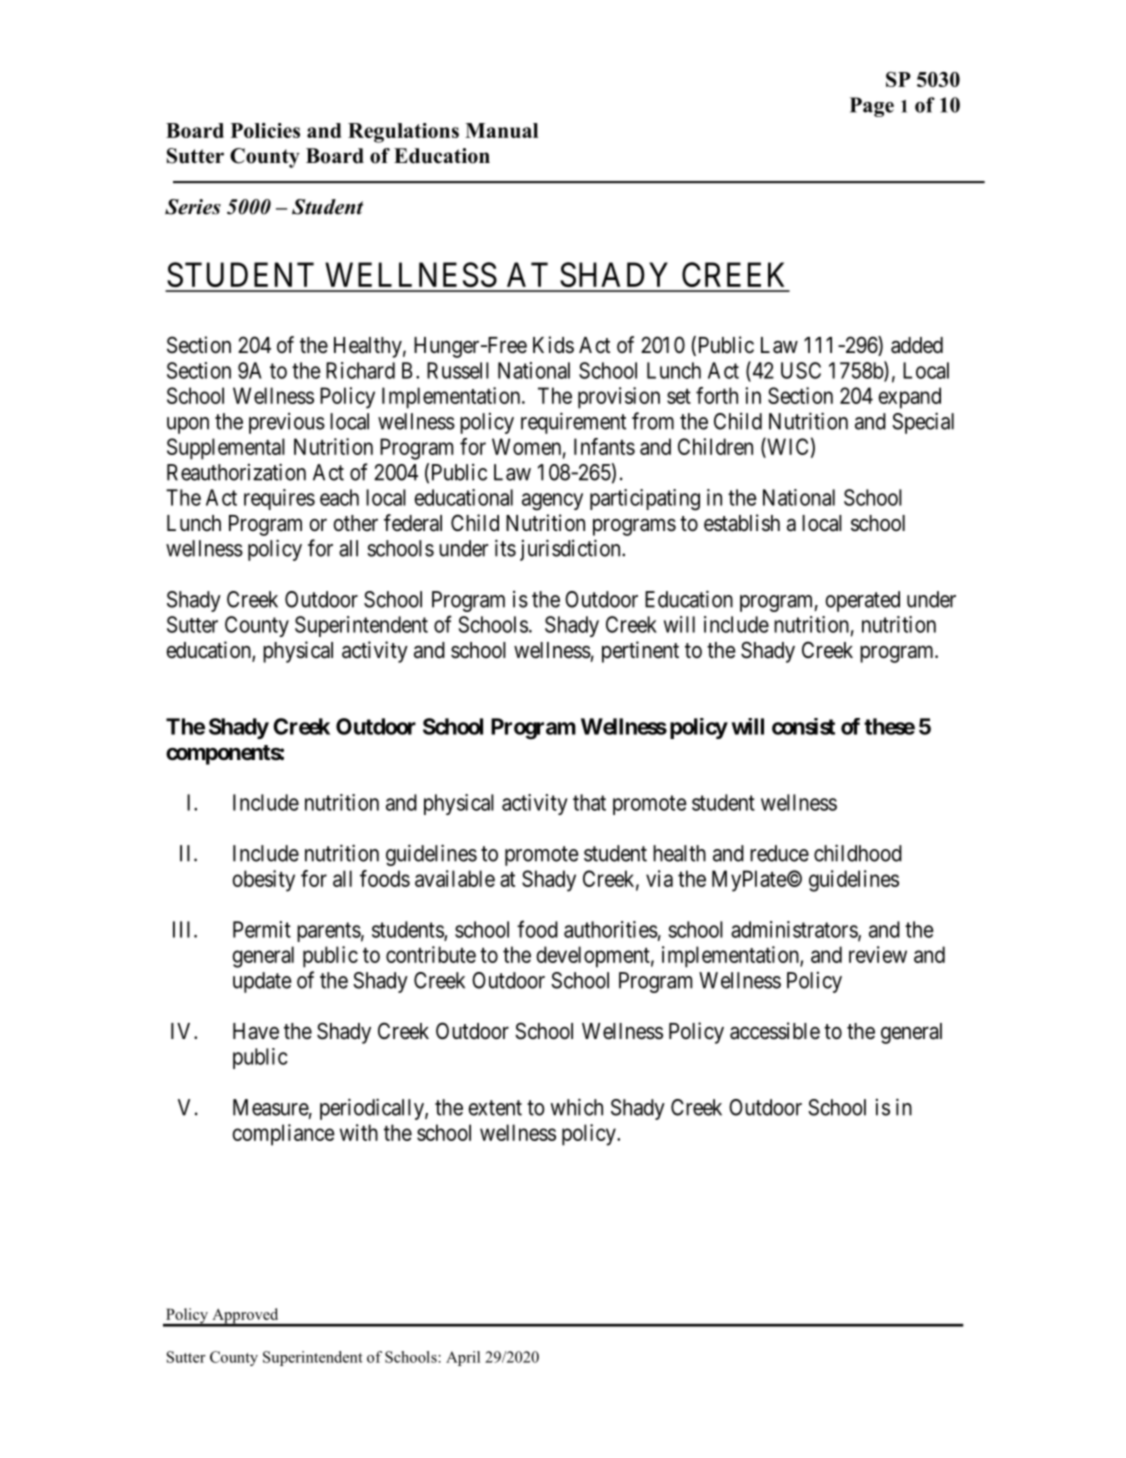 This page has height=1458, width=1126. What do you see at coordinates (589, 802) in the page?
I see `that` at bounding box center [589, 802].
